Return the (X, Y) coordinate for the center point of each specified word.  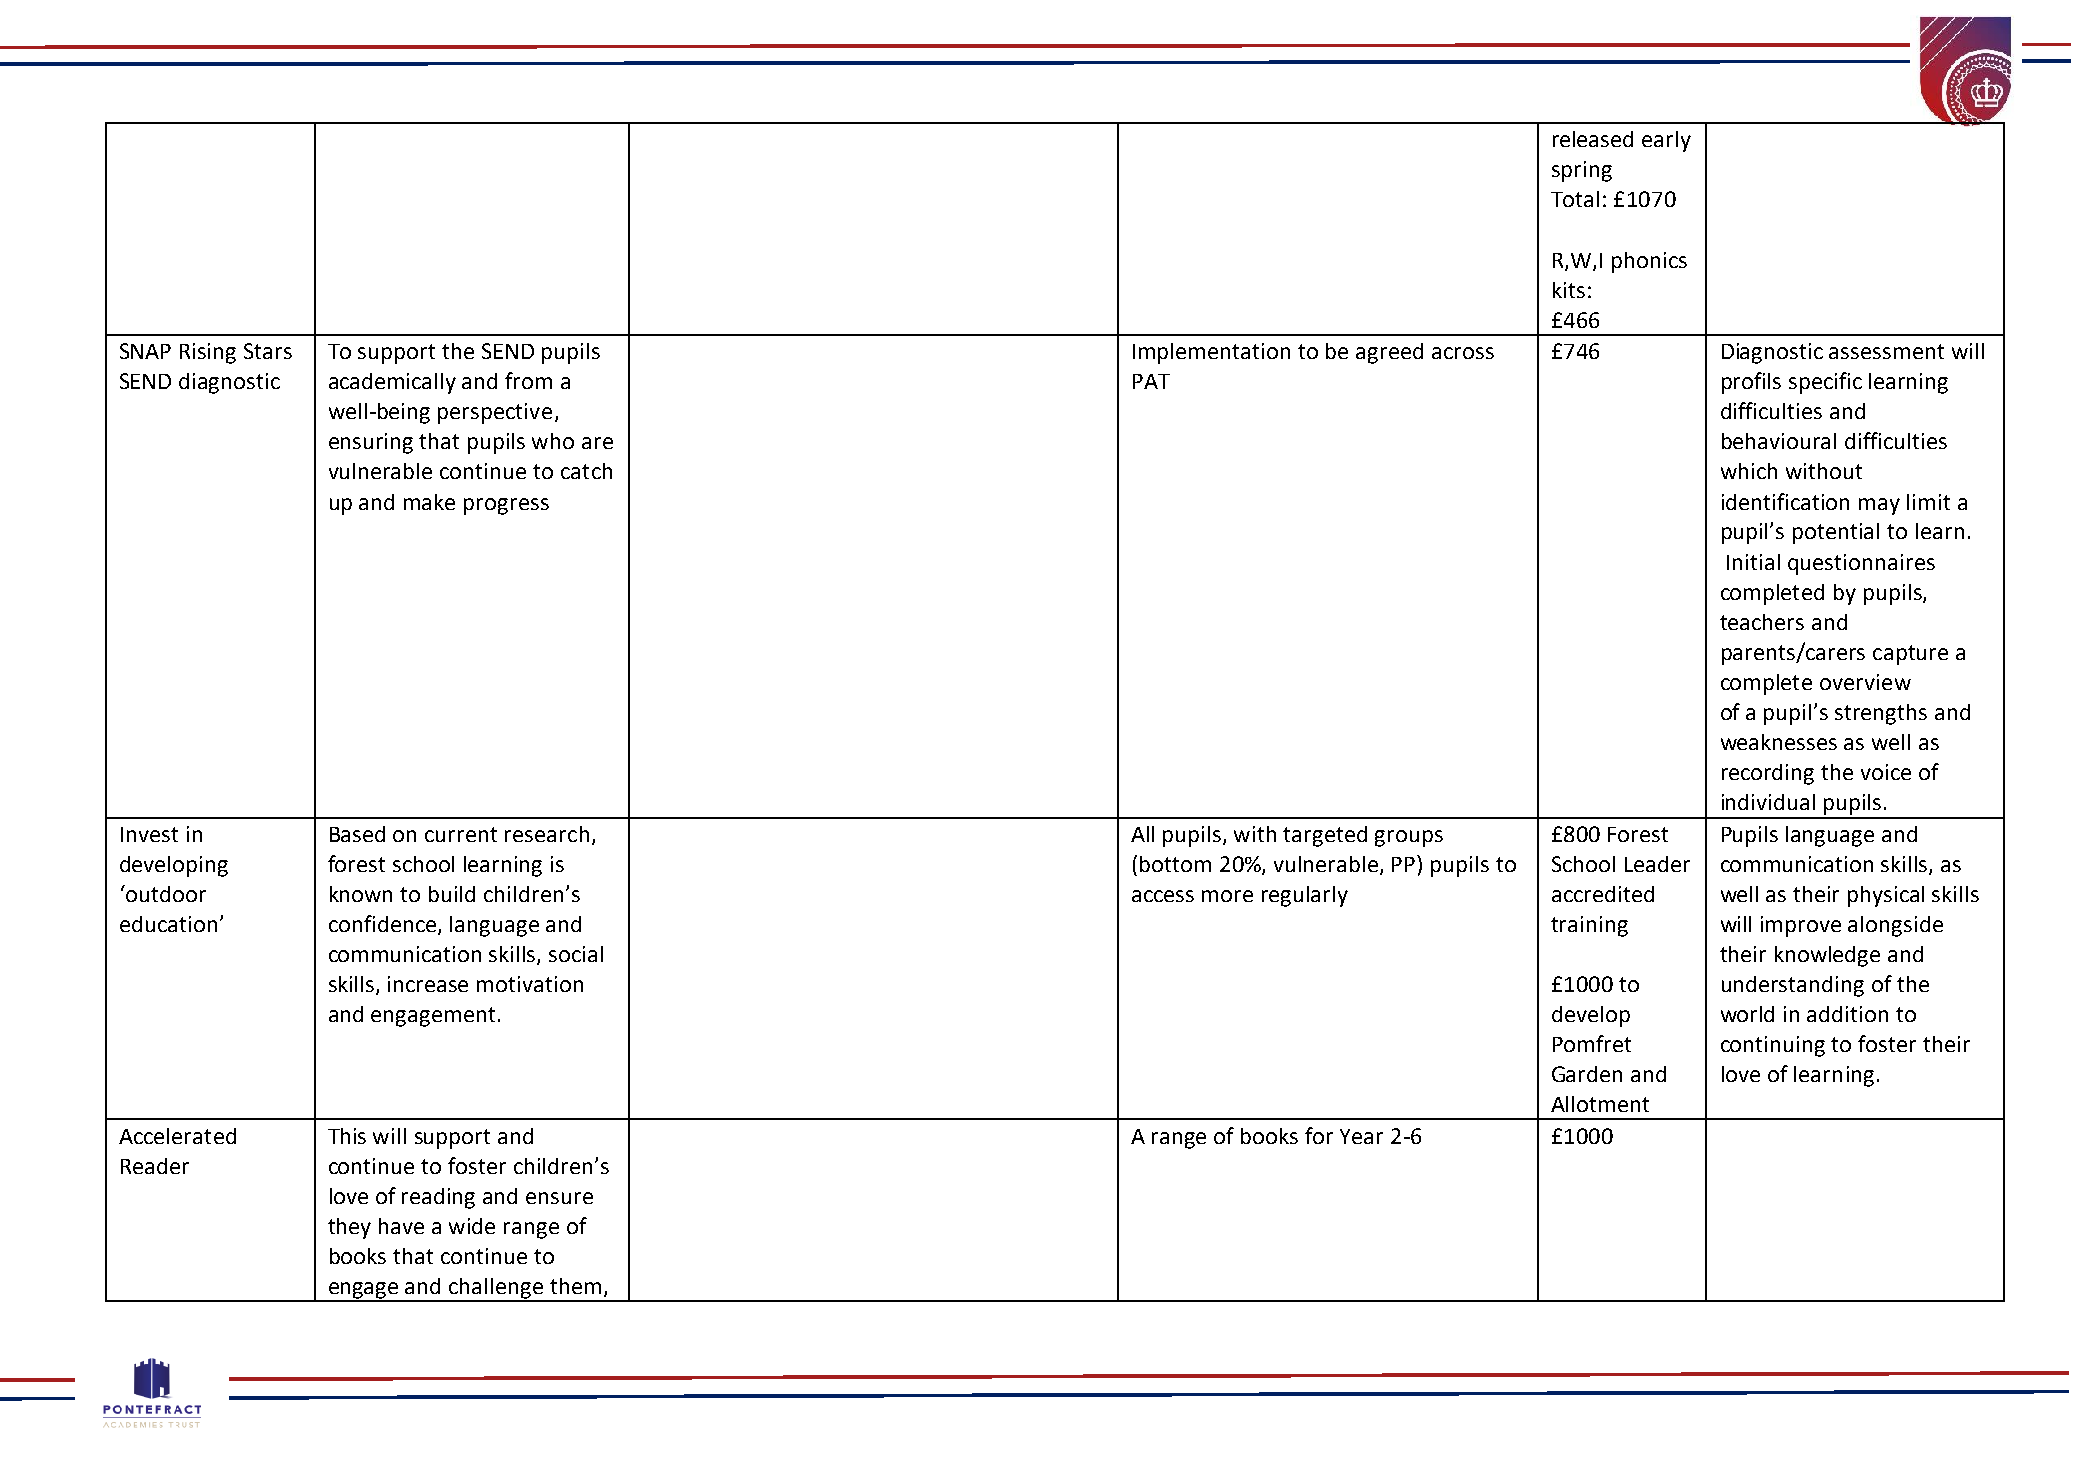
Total (1575, 199)
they (349, 1228)
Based (357, 834)
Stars (268, 351)
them (575, 1286)
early (1666, 141)
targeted (1325, 836)
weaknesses (1779, 742)
